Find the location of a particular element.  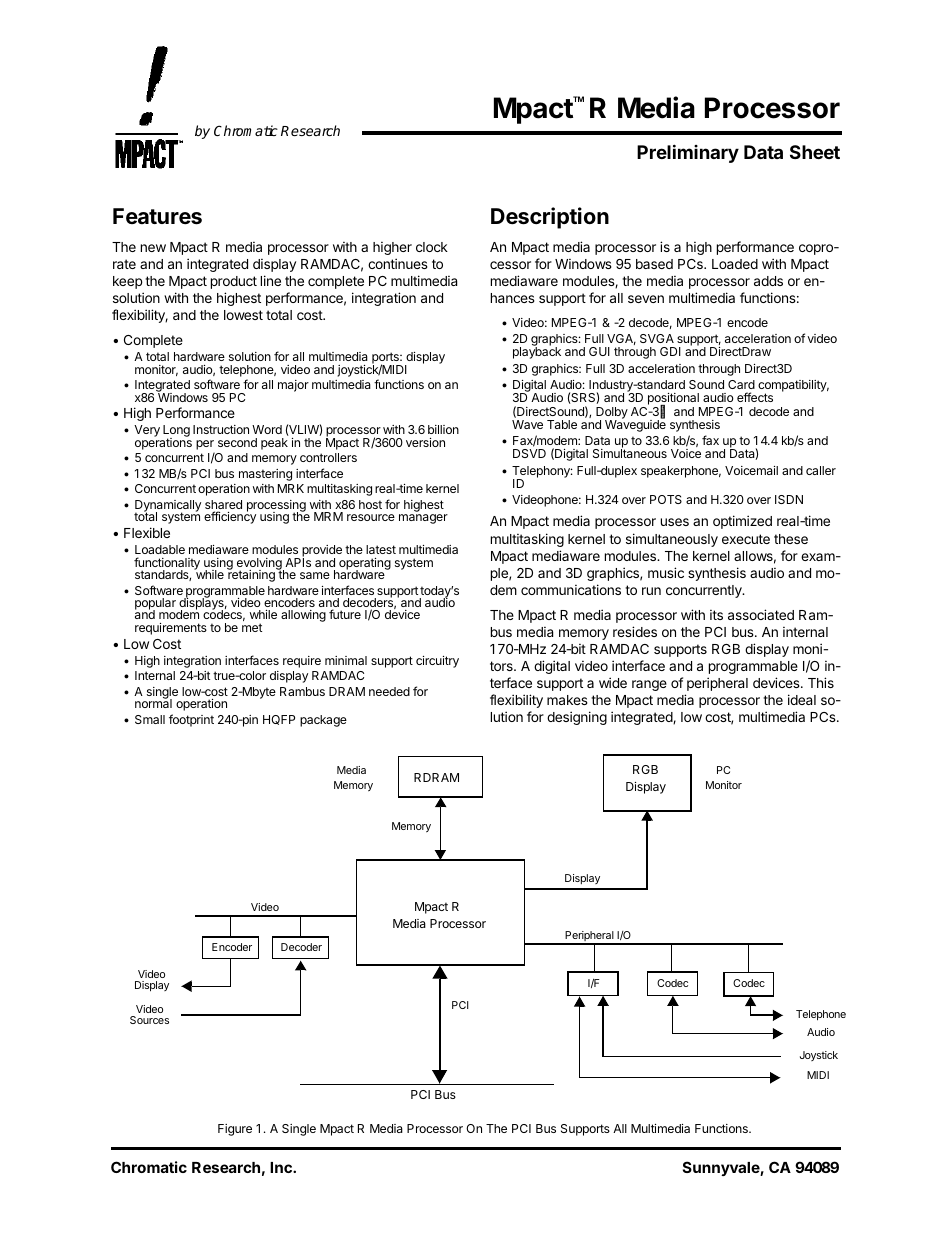

playback is located at coordinates (537, 353).
